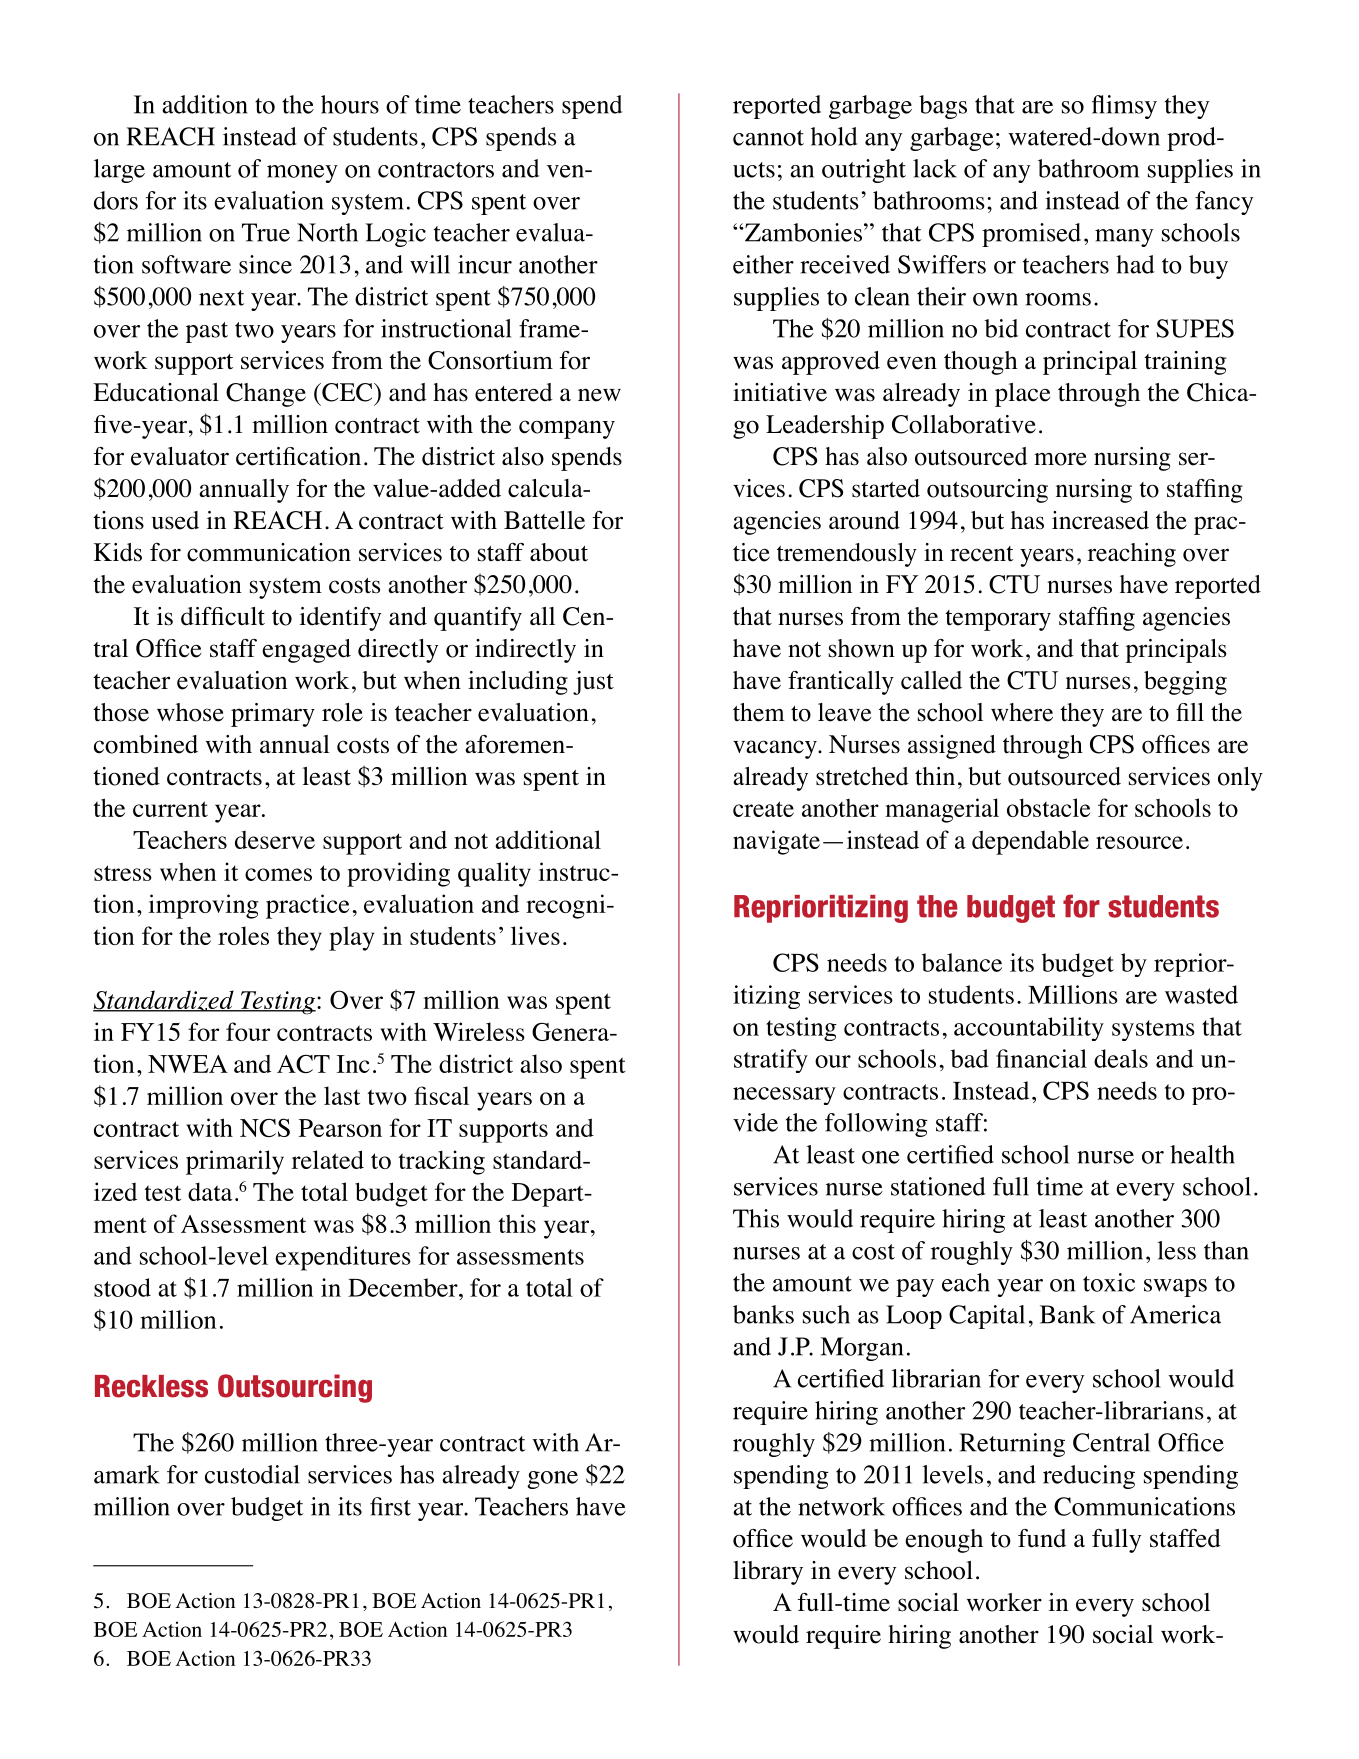 The image size is (1359, 1759). Describe the element at coordinates (302, 174) in the image. I see `money` at that location.
